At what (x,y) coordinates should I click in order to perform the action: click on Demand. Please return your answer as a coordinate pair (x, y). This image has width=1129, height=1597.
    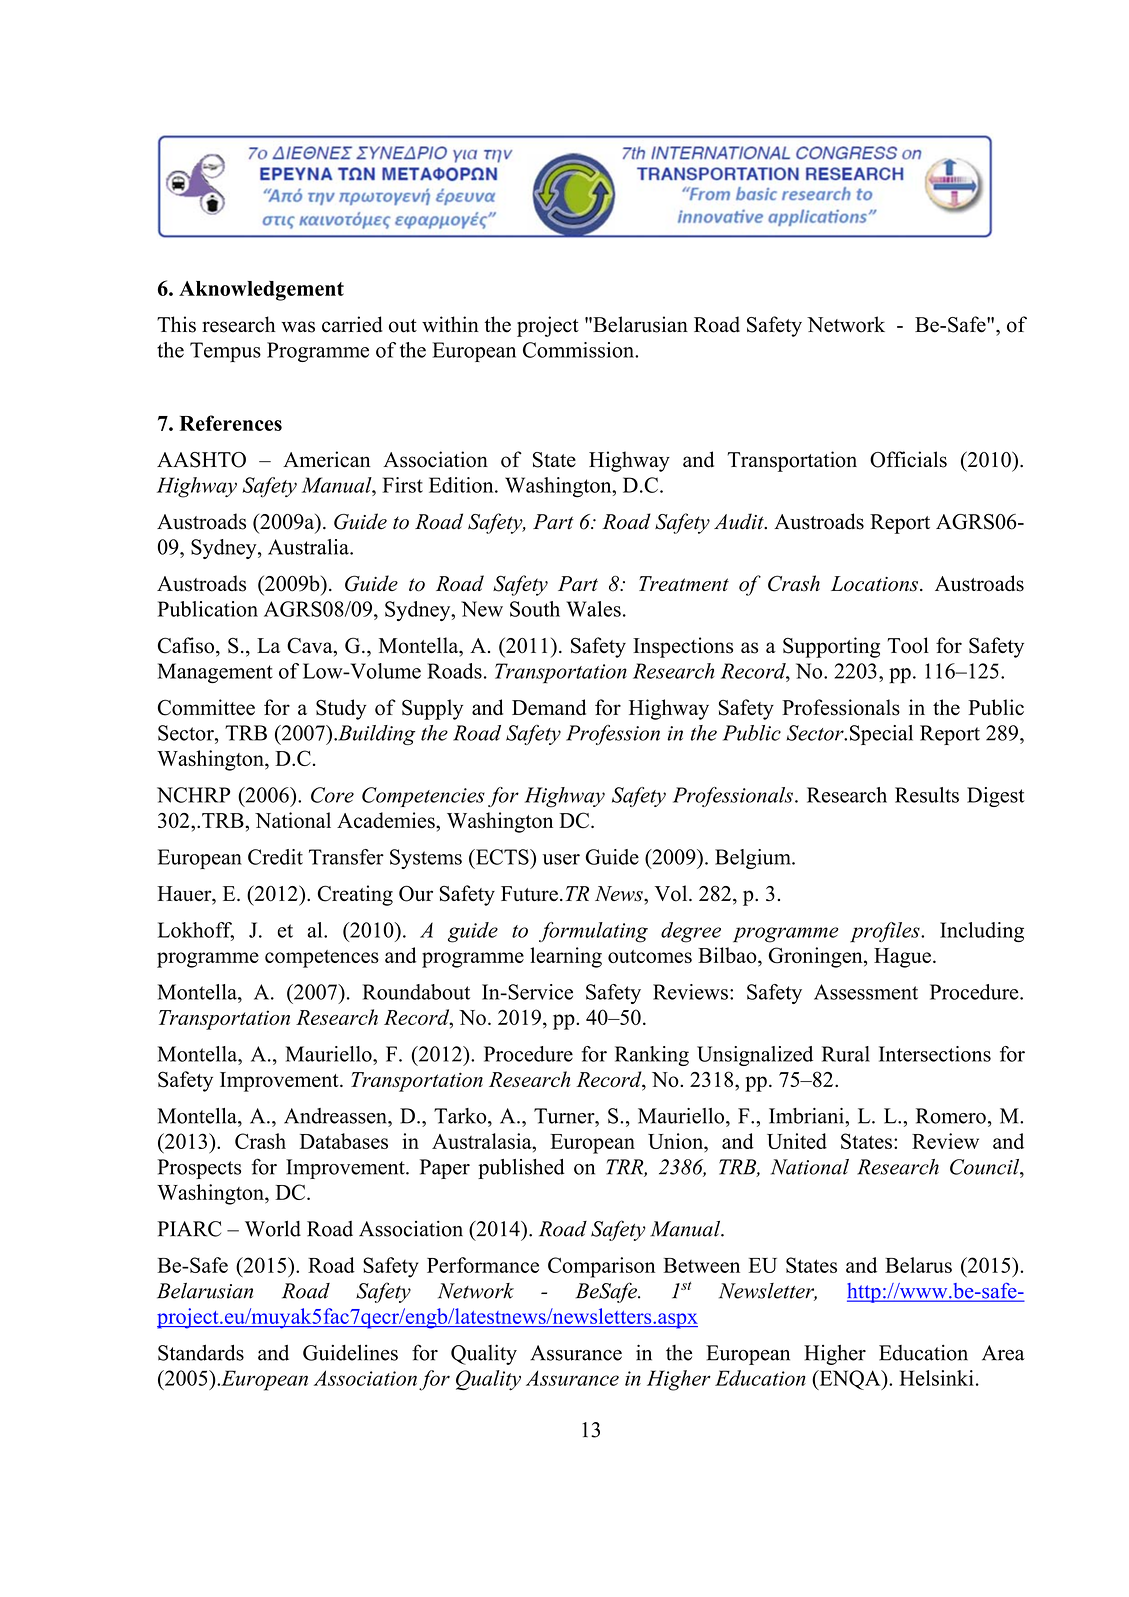
    Looking at the image, I should click on (549, 707).
